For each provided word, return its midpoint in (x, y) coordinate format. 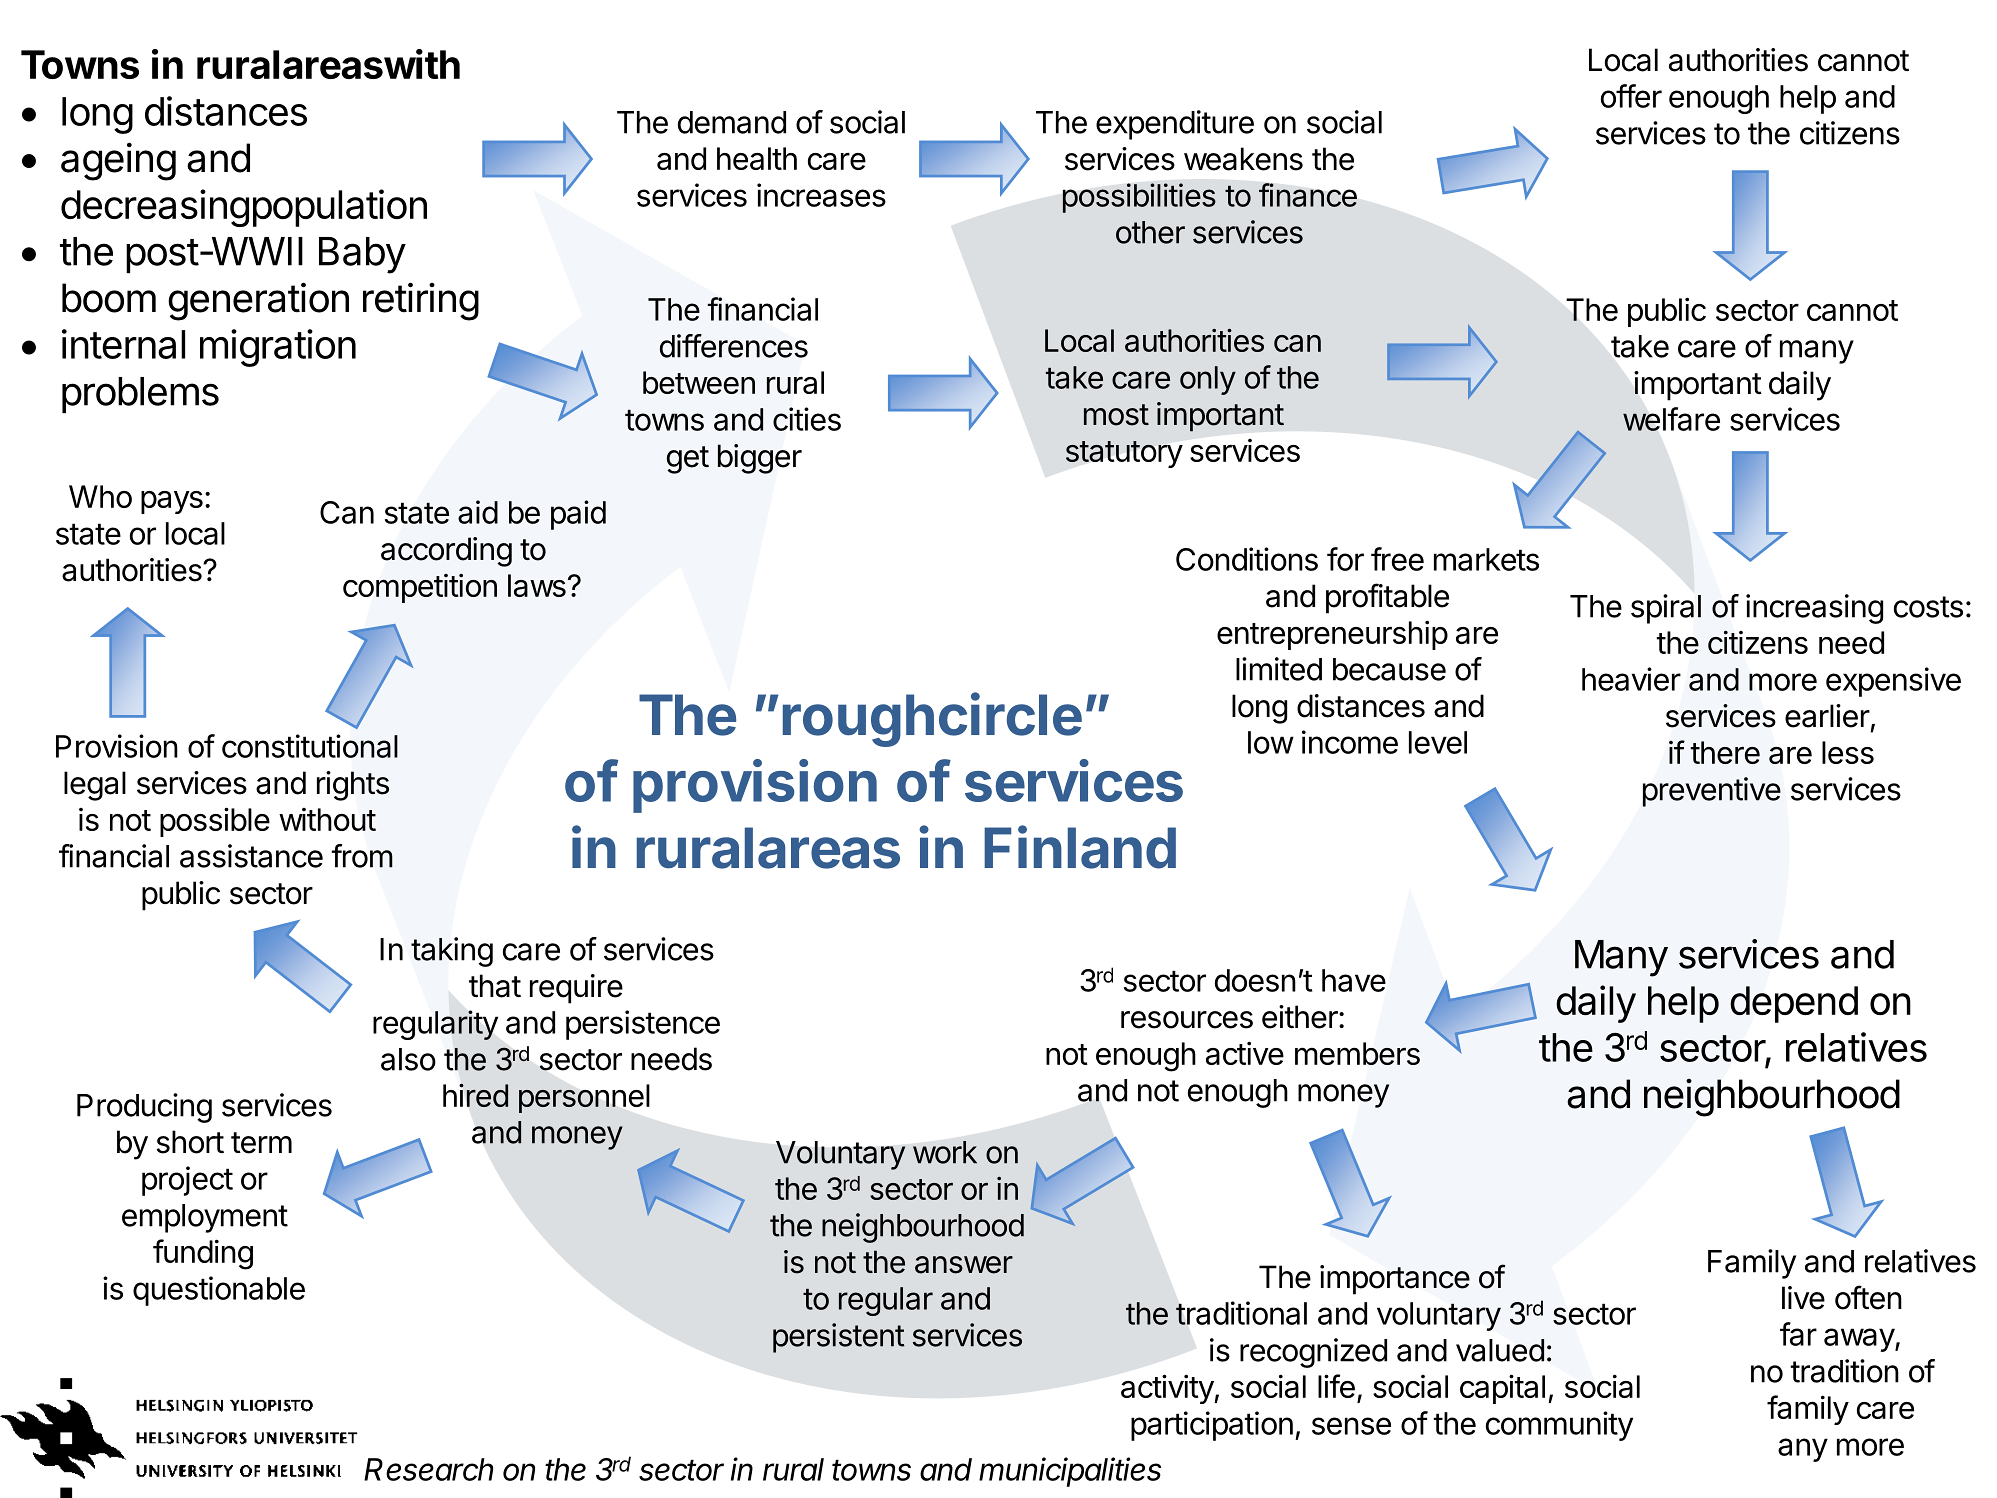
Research (428, 1469)
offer (1631, 96)
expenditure (1175, 125)
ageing (118, 161)
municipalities (1070, 1472)
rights (353, 786)
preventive (1712, 792)
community (1559, 1426)
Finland (1080, 847)
